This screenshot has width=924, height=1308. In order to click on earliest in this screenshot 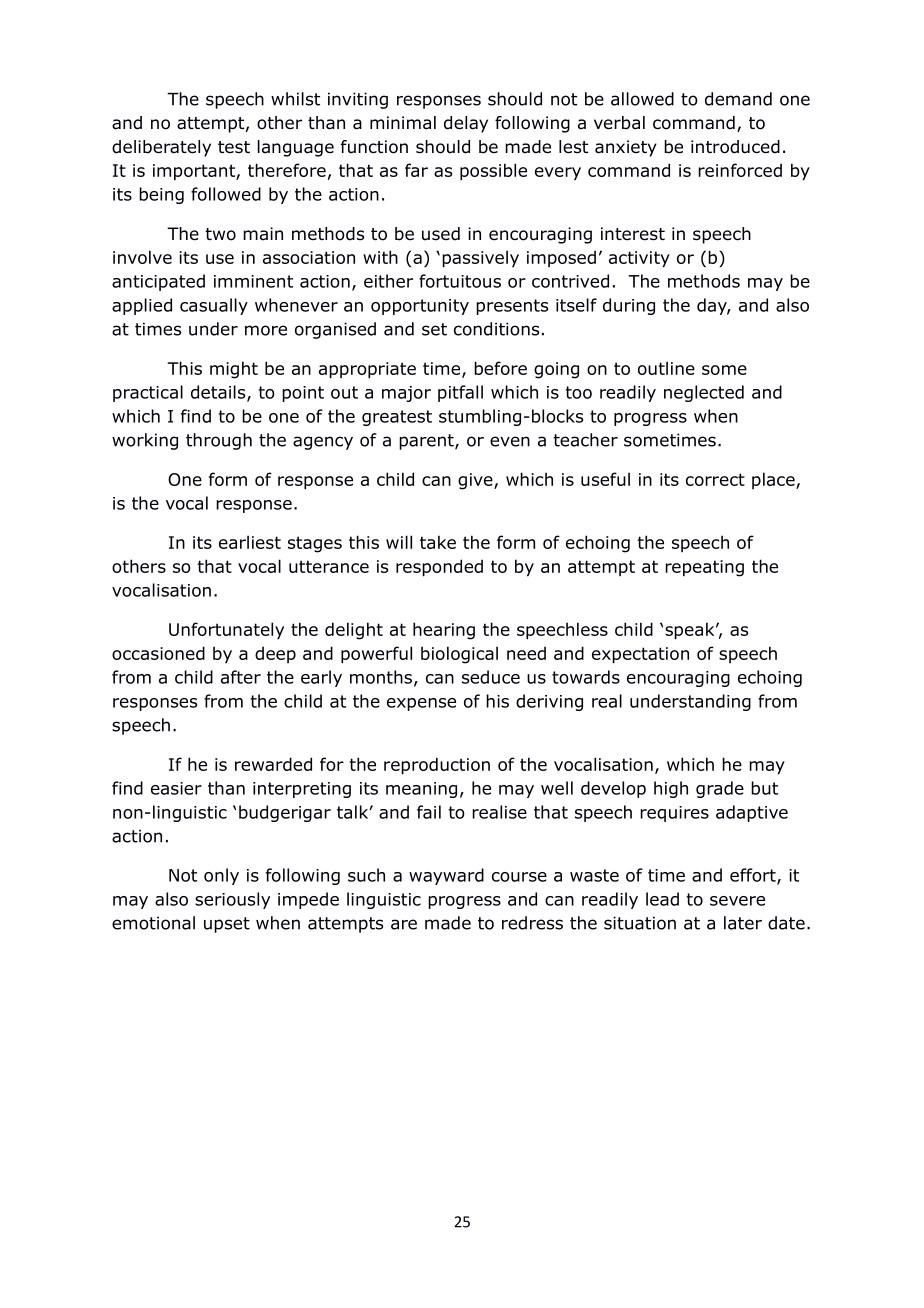, I will do `click(250, 542)`.
